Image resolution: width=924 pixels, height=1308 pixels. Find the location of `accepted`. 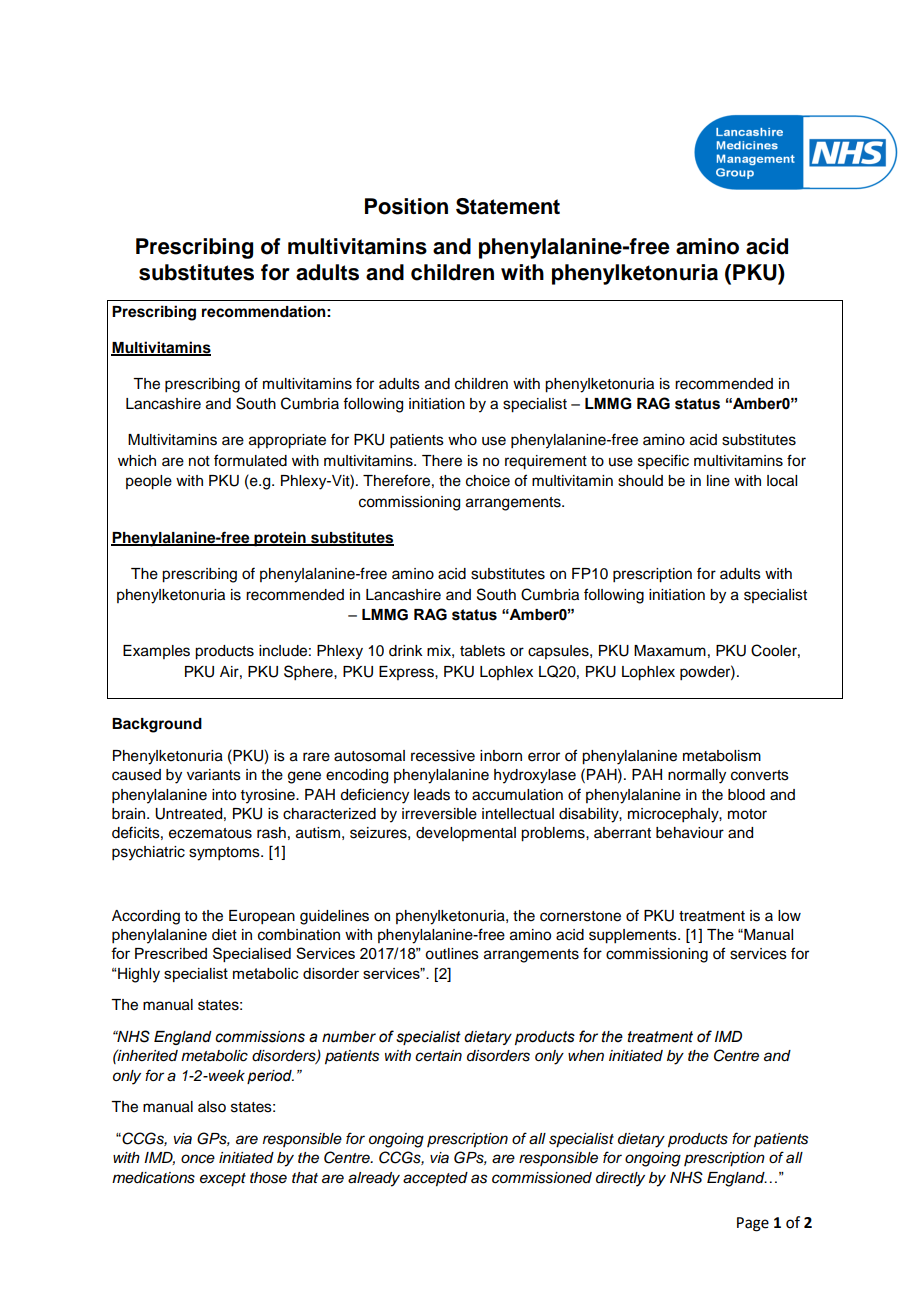

accepted is located at coordinates (435, 1179).
